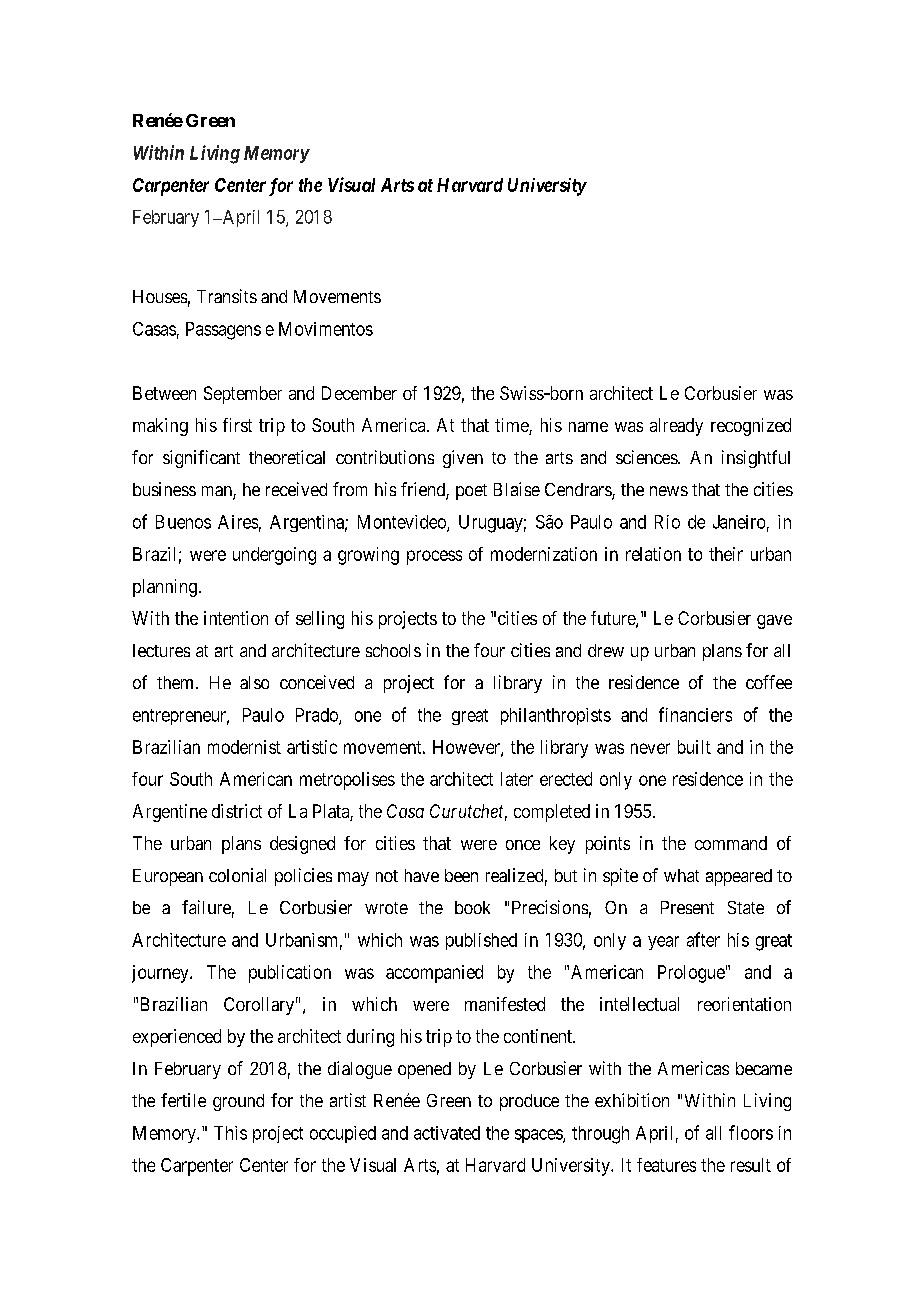 The image size is (924, 1308). What do you see at coordinates (667, 522) in the page?
I see `Rio` at bounding box center [667, 522].
